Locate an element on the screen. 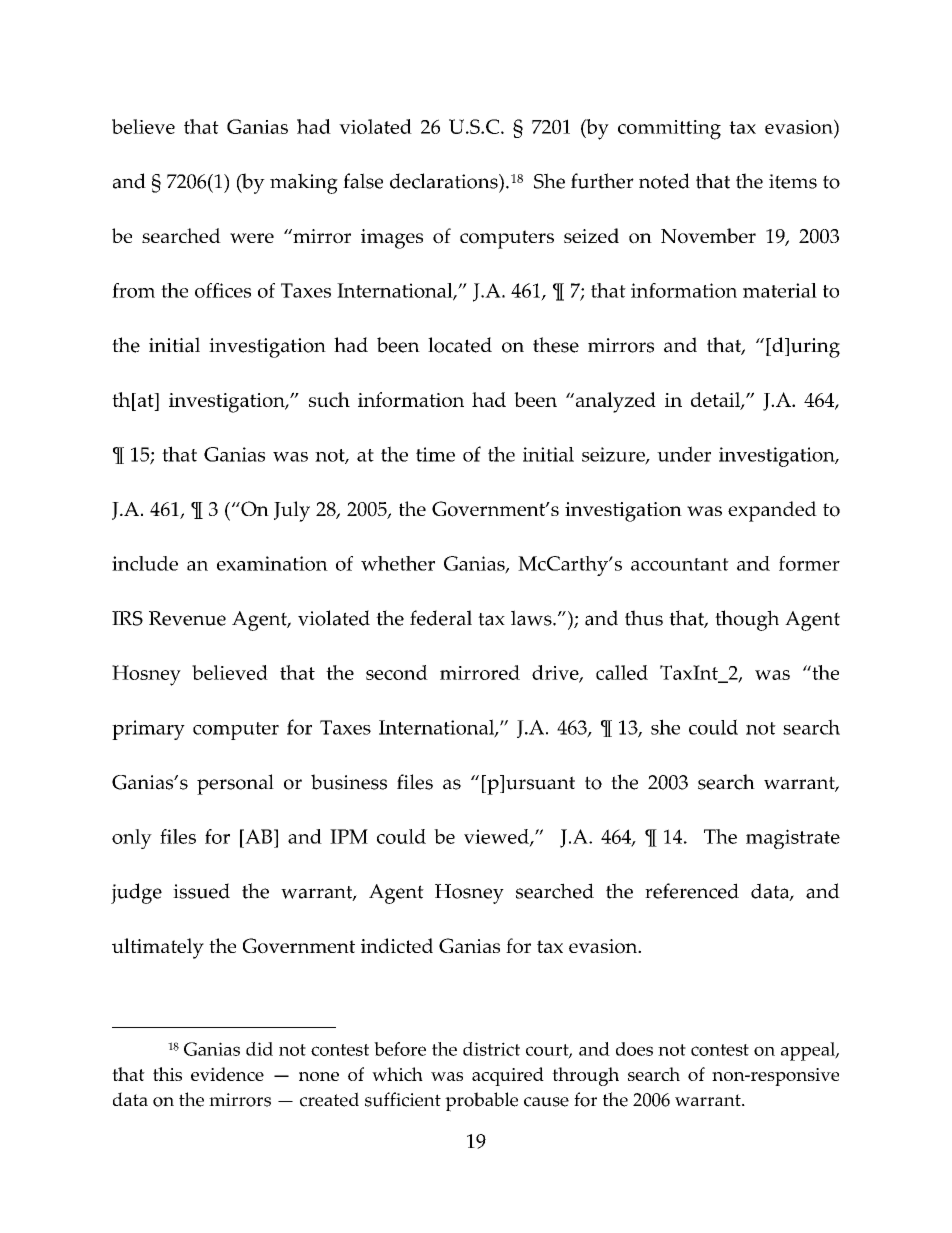  acquired is located at coordinates (508, 1076).
